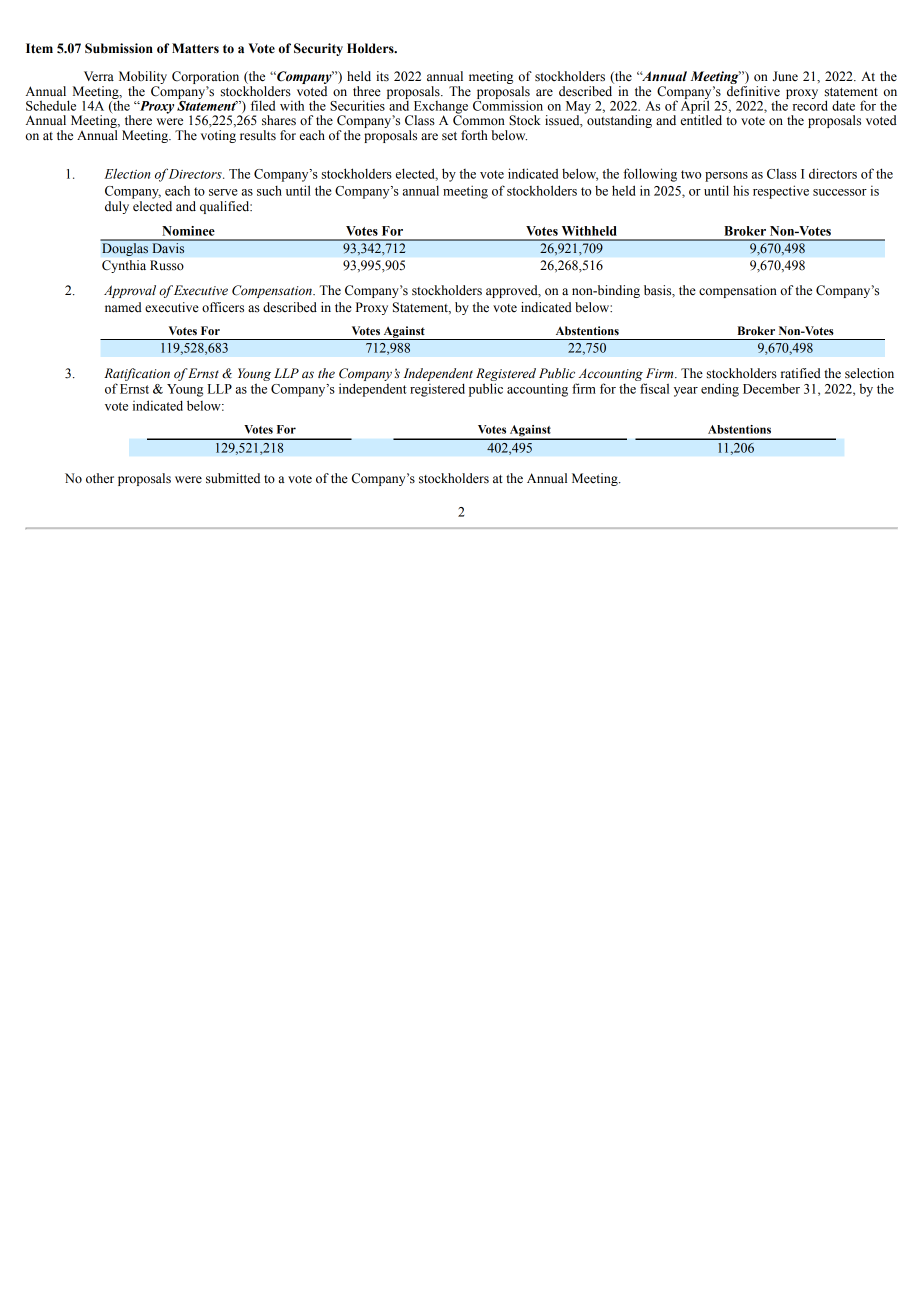 This page has width=924, height=1308. What do you see at coordinates (100, 478) in the page?
I see `other` at bounding box center [100, 478].
